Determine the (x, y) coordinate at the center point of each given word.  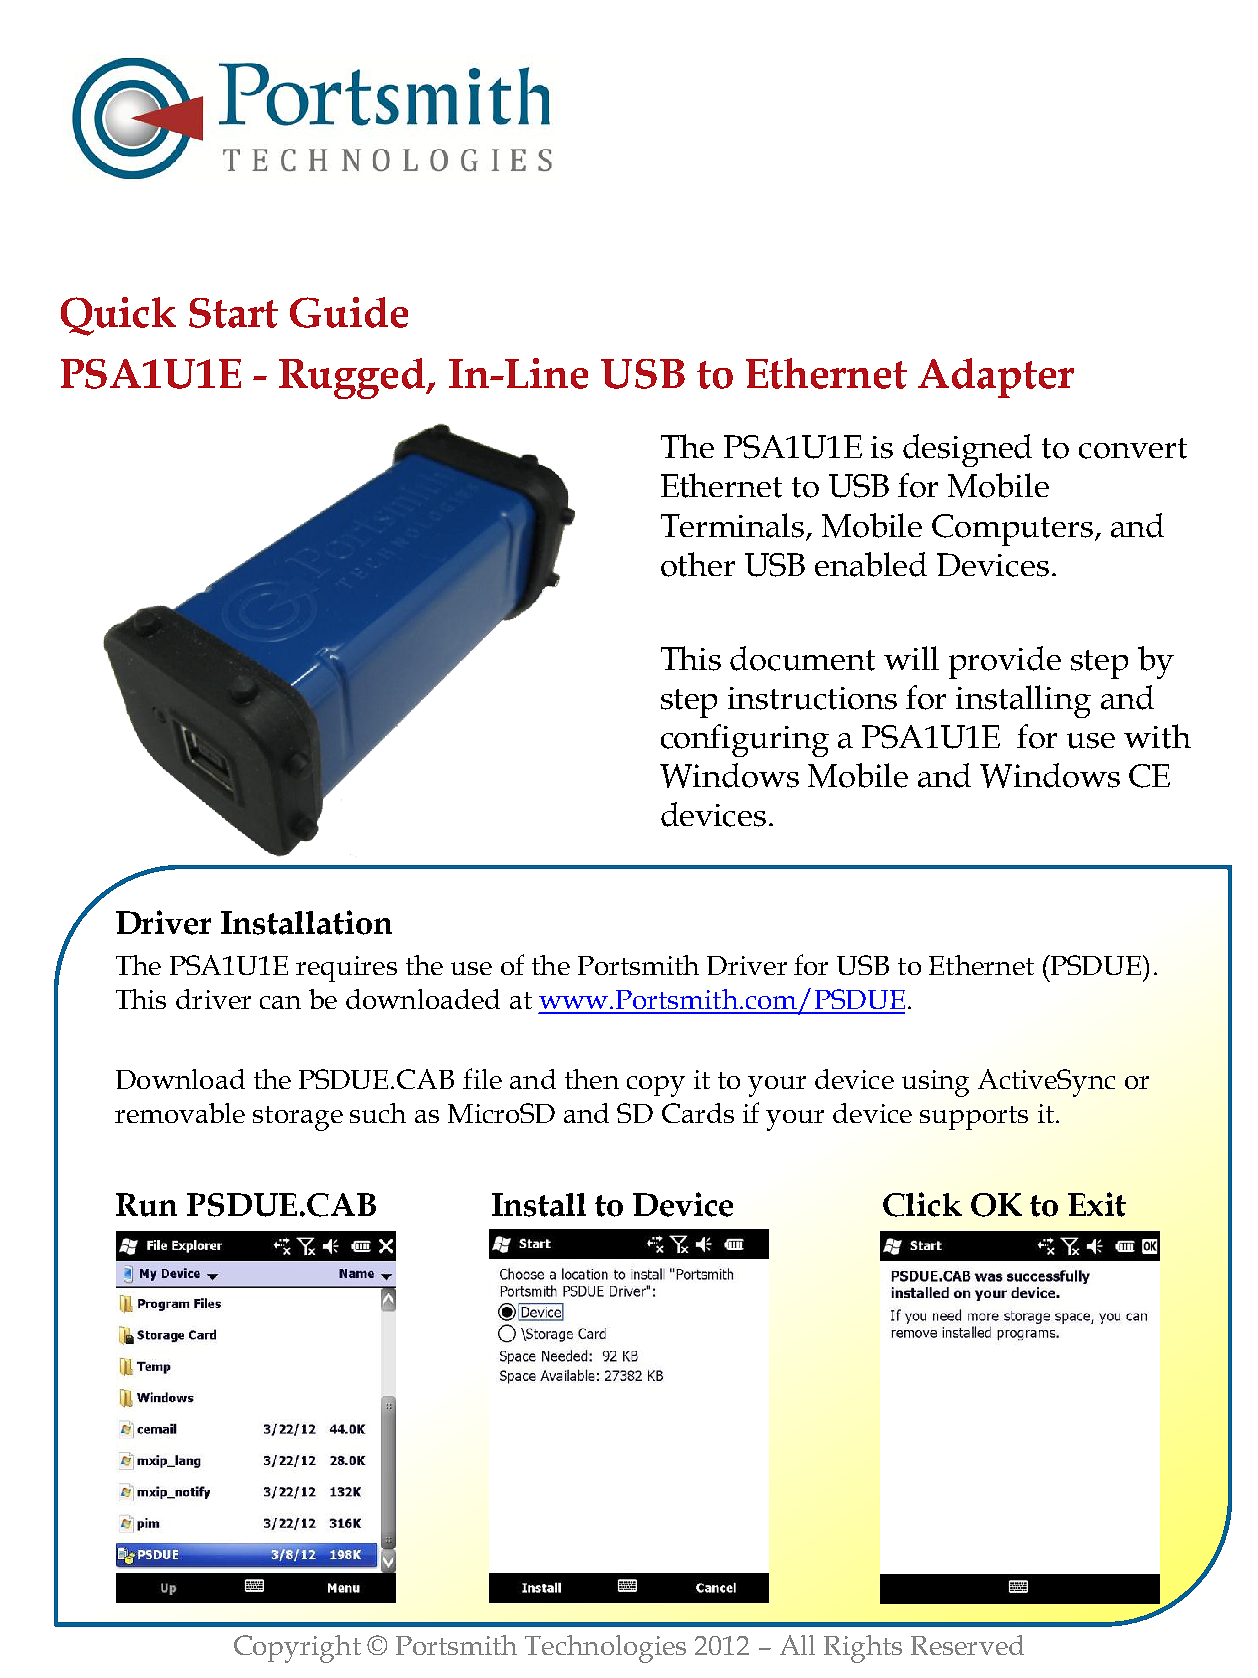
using (935, 1083)
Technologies (605, 1649)
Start (233, 313)
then (592, 1079)
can (280, 1002)
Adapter (996, 378)
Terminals (732, 525)
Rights (863, 1649)
